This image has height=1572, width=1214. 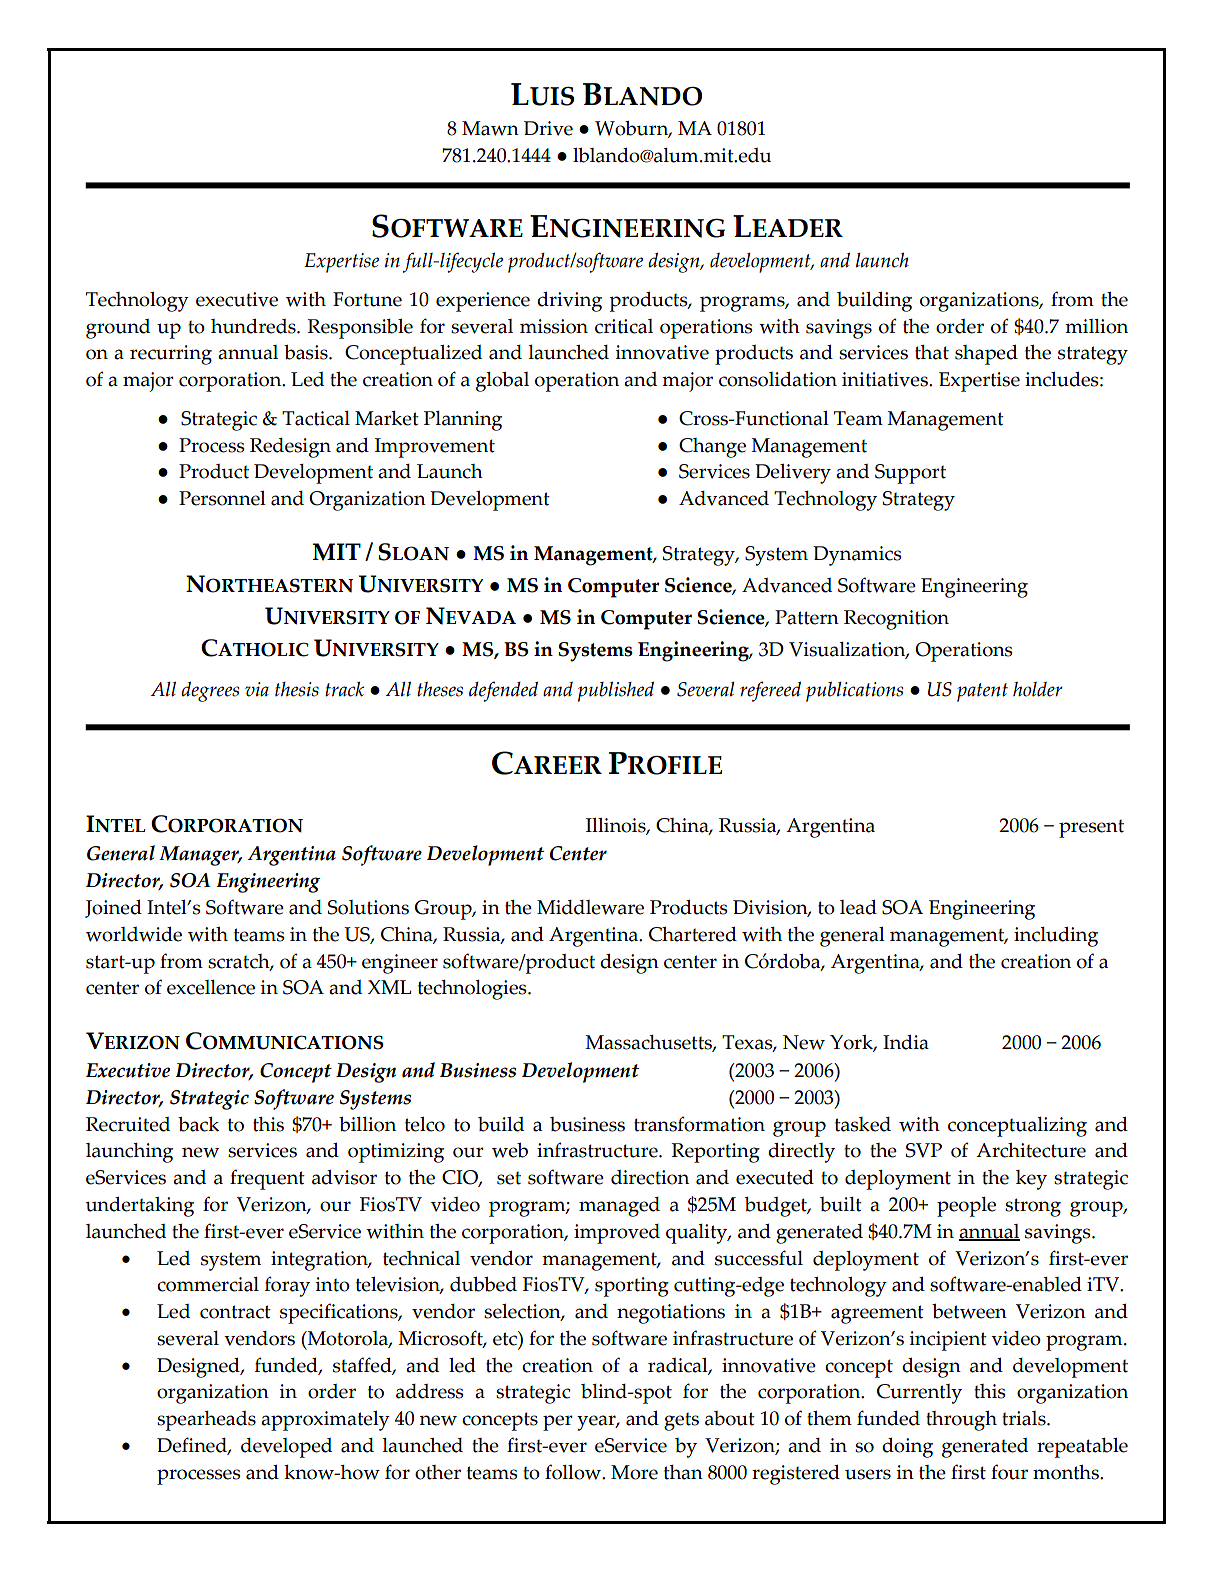 I want to click on shaped, so click(x=986, y=355).
